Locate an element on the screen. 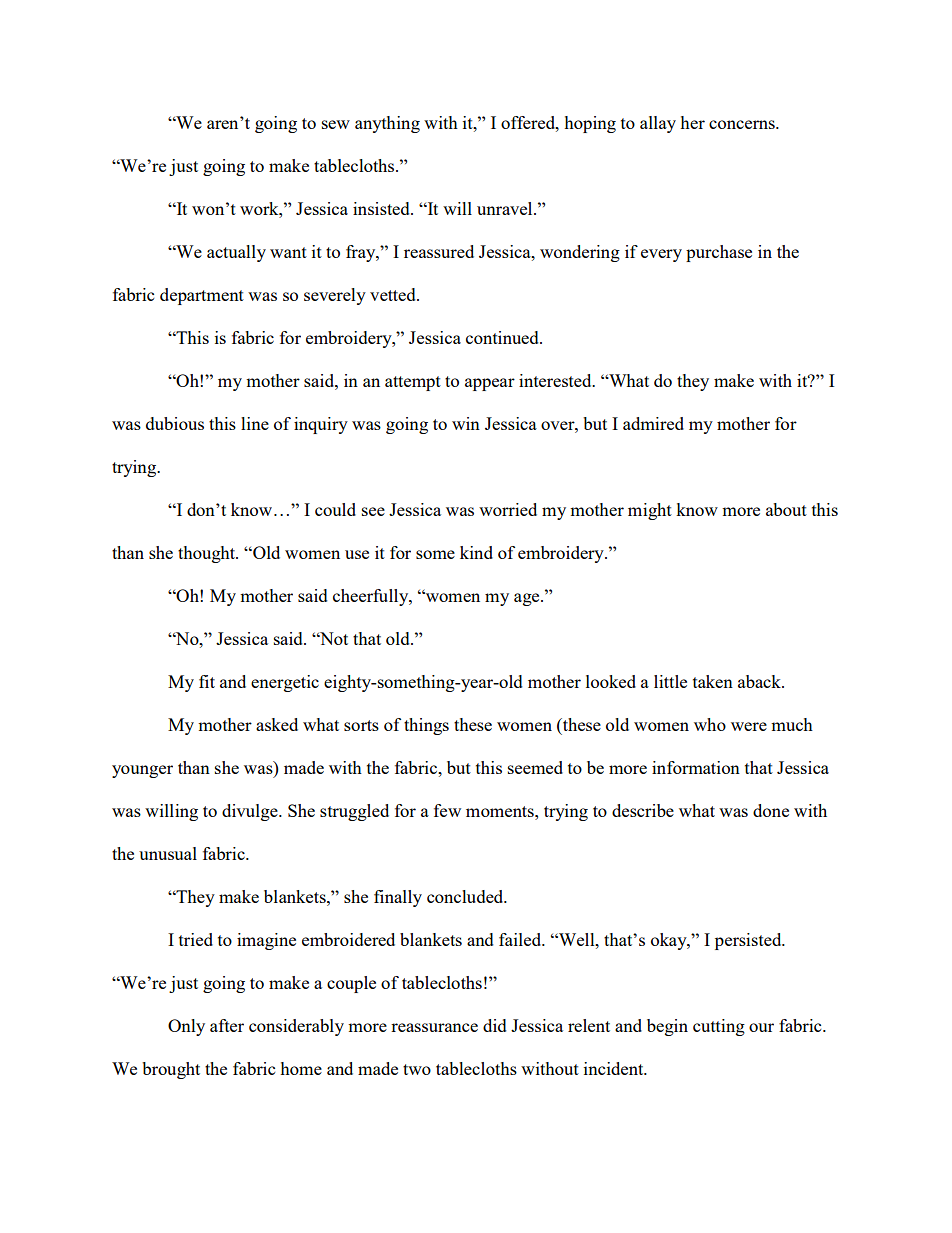 The image size is (952, 1233). thought is located at coordinates (207, 554).
